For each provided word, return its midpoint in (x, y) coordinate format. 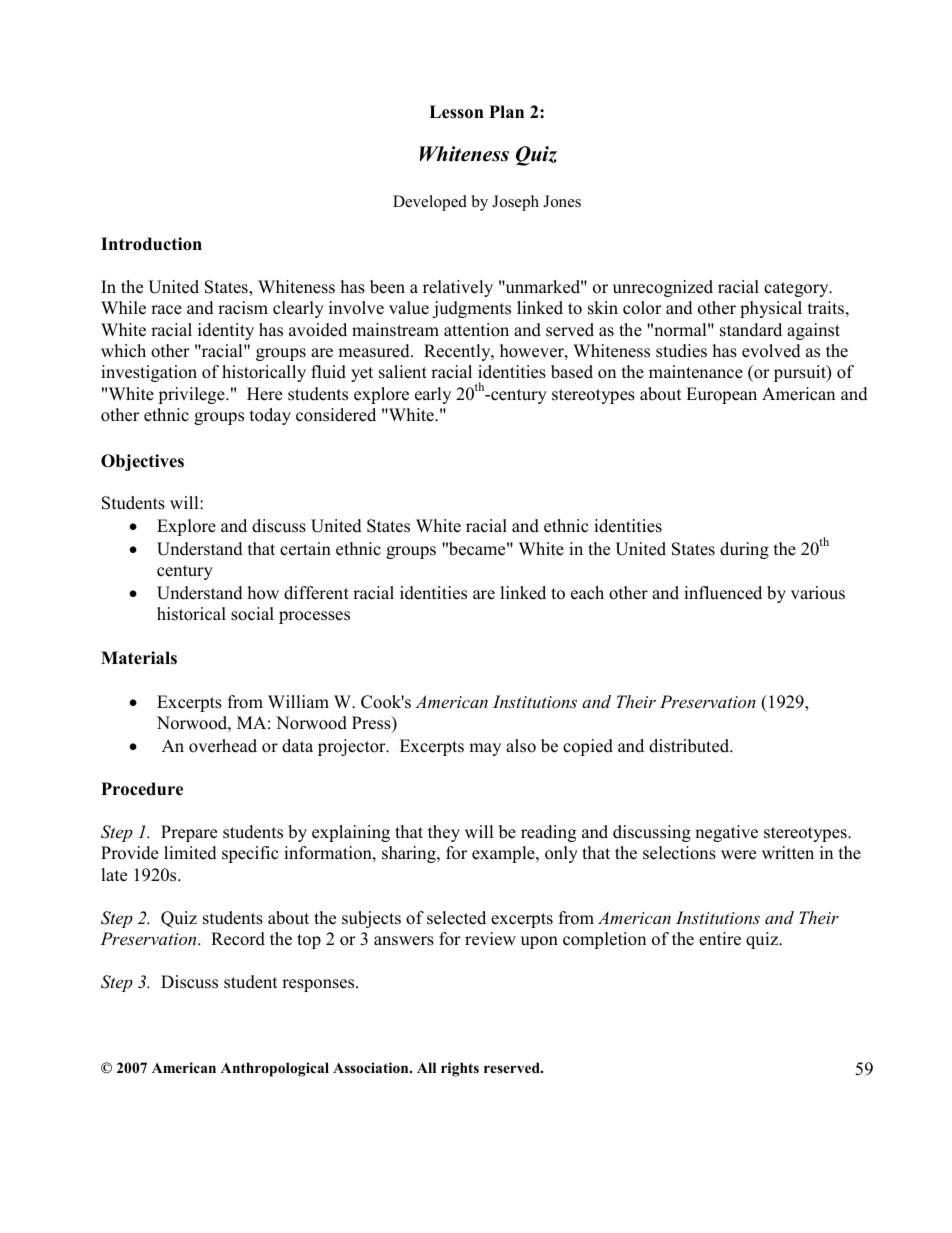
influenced (723, 593)
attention (476, 330)
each (587, 593)
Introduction (151, 244)
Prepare (189, 833)
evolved (771, 351)
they (444, 833)
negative (726, 833)
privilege (192, 395)
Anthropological (275, 1069)
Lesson (456, 112)
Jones (562, 201)
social (252, 614)
